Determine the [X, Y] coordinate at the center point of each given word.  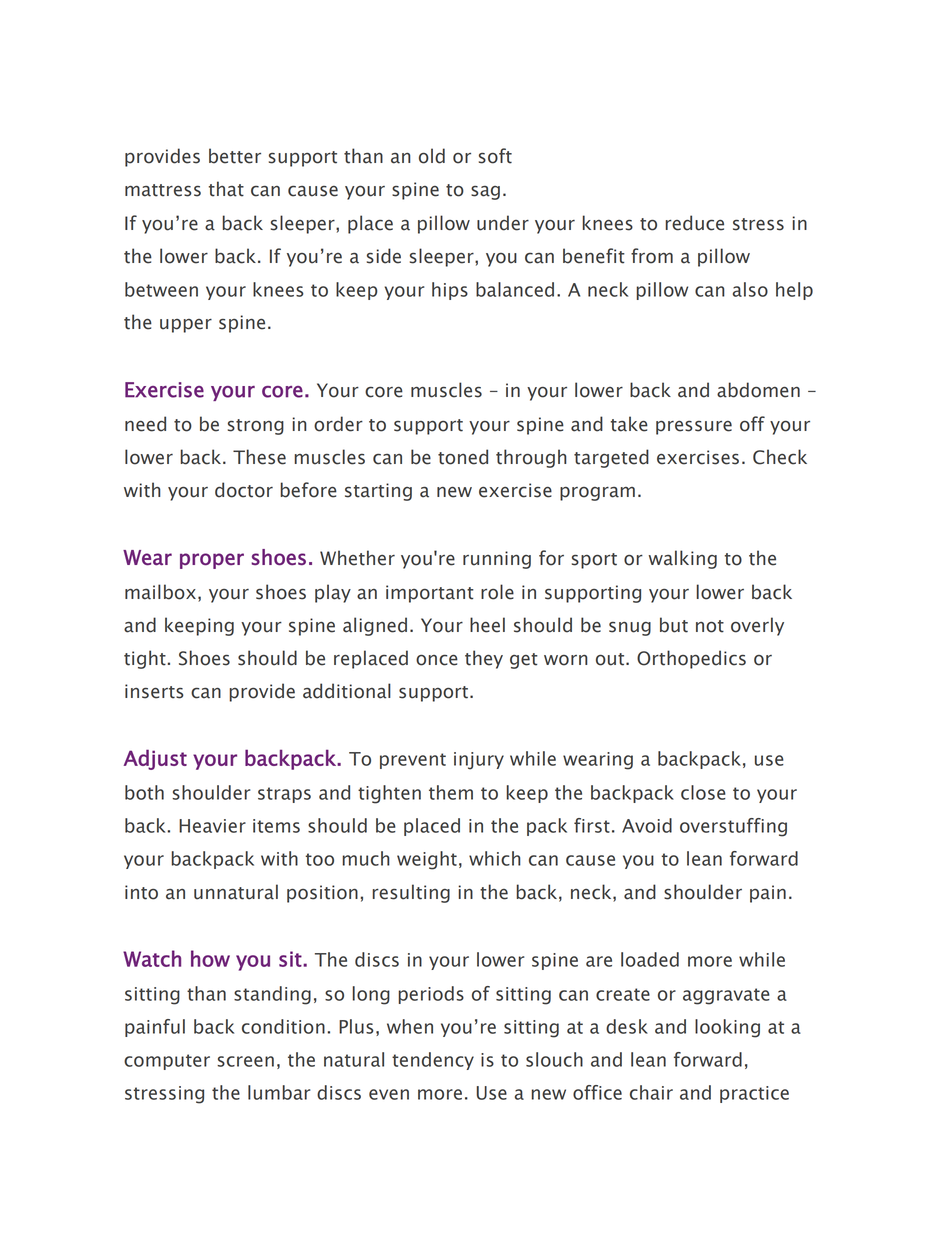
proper [212, 561]
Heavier [212, 826]
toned [463, 457]
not [710, 626]
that [226, 189]
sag [485, 193]
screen [245, 1061]
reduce [695, 223]
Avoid [647, 825]
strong [256, 427]
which [495, 858]
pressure [694, 427]
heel [487, 625]
